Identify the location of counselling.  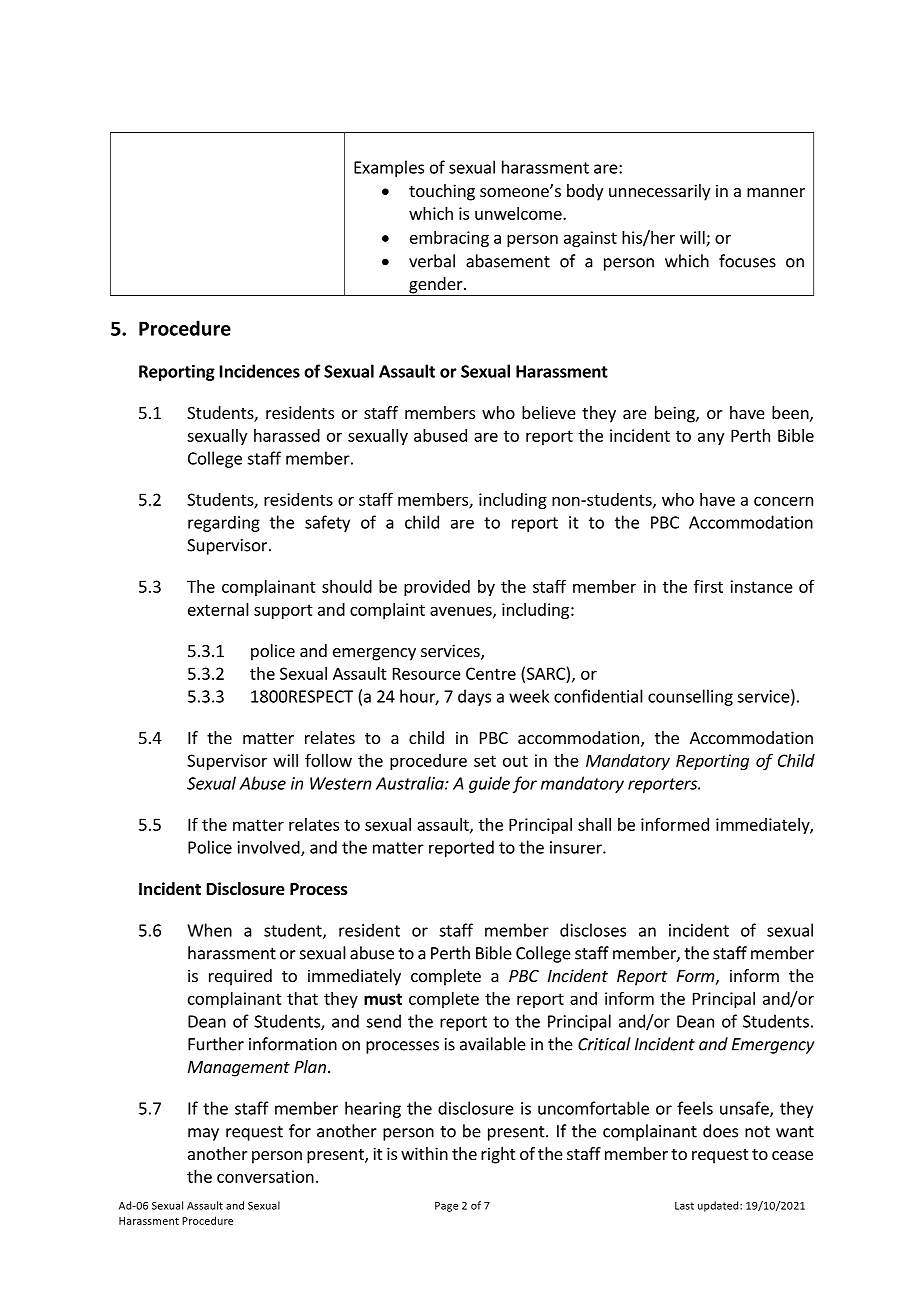
(690, 697).
